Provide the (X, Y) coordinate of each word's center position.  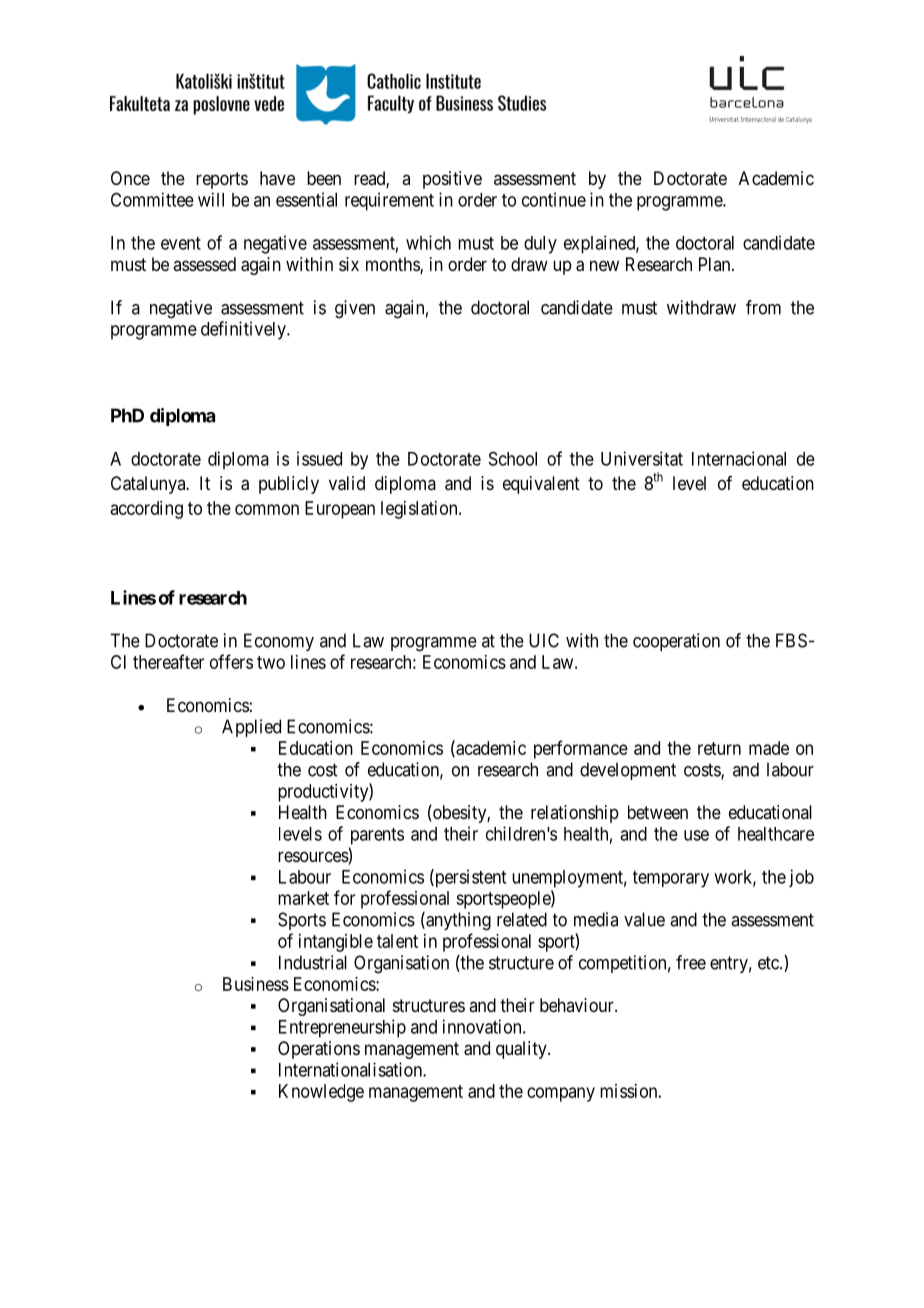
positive (452, 180)
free (691, 962)
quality (522, 1050)
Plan (716, 264)
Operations (319, 1050)
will (211, 199)
